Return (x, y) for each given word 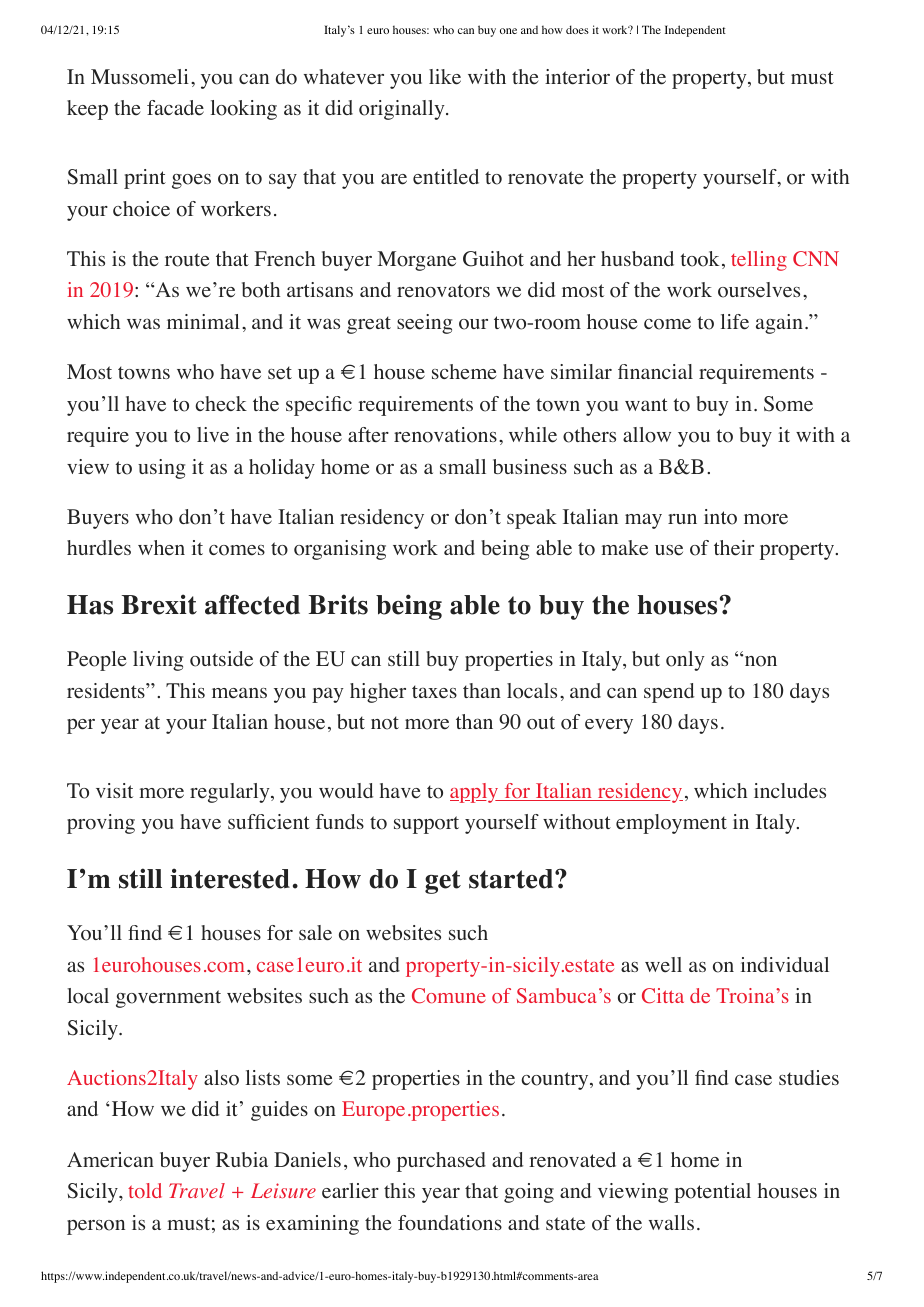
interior (577, 77)
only (685, 661)
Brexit (159, 604)
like (445, 77)
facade (175, 108)
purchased (441, 1162)
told (145, 1190)
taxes (434, 692)
